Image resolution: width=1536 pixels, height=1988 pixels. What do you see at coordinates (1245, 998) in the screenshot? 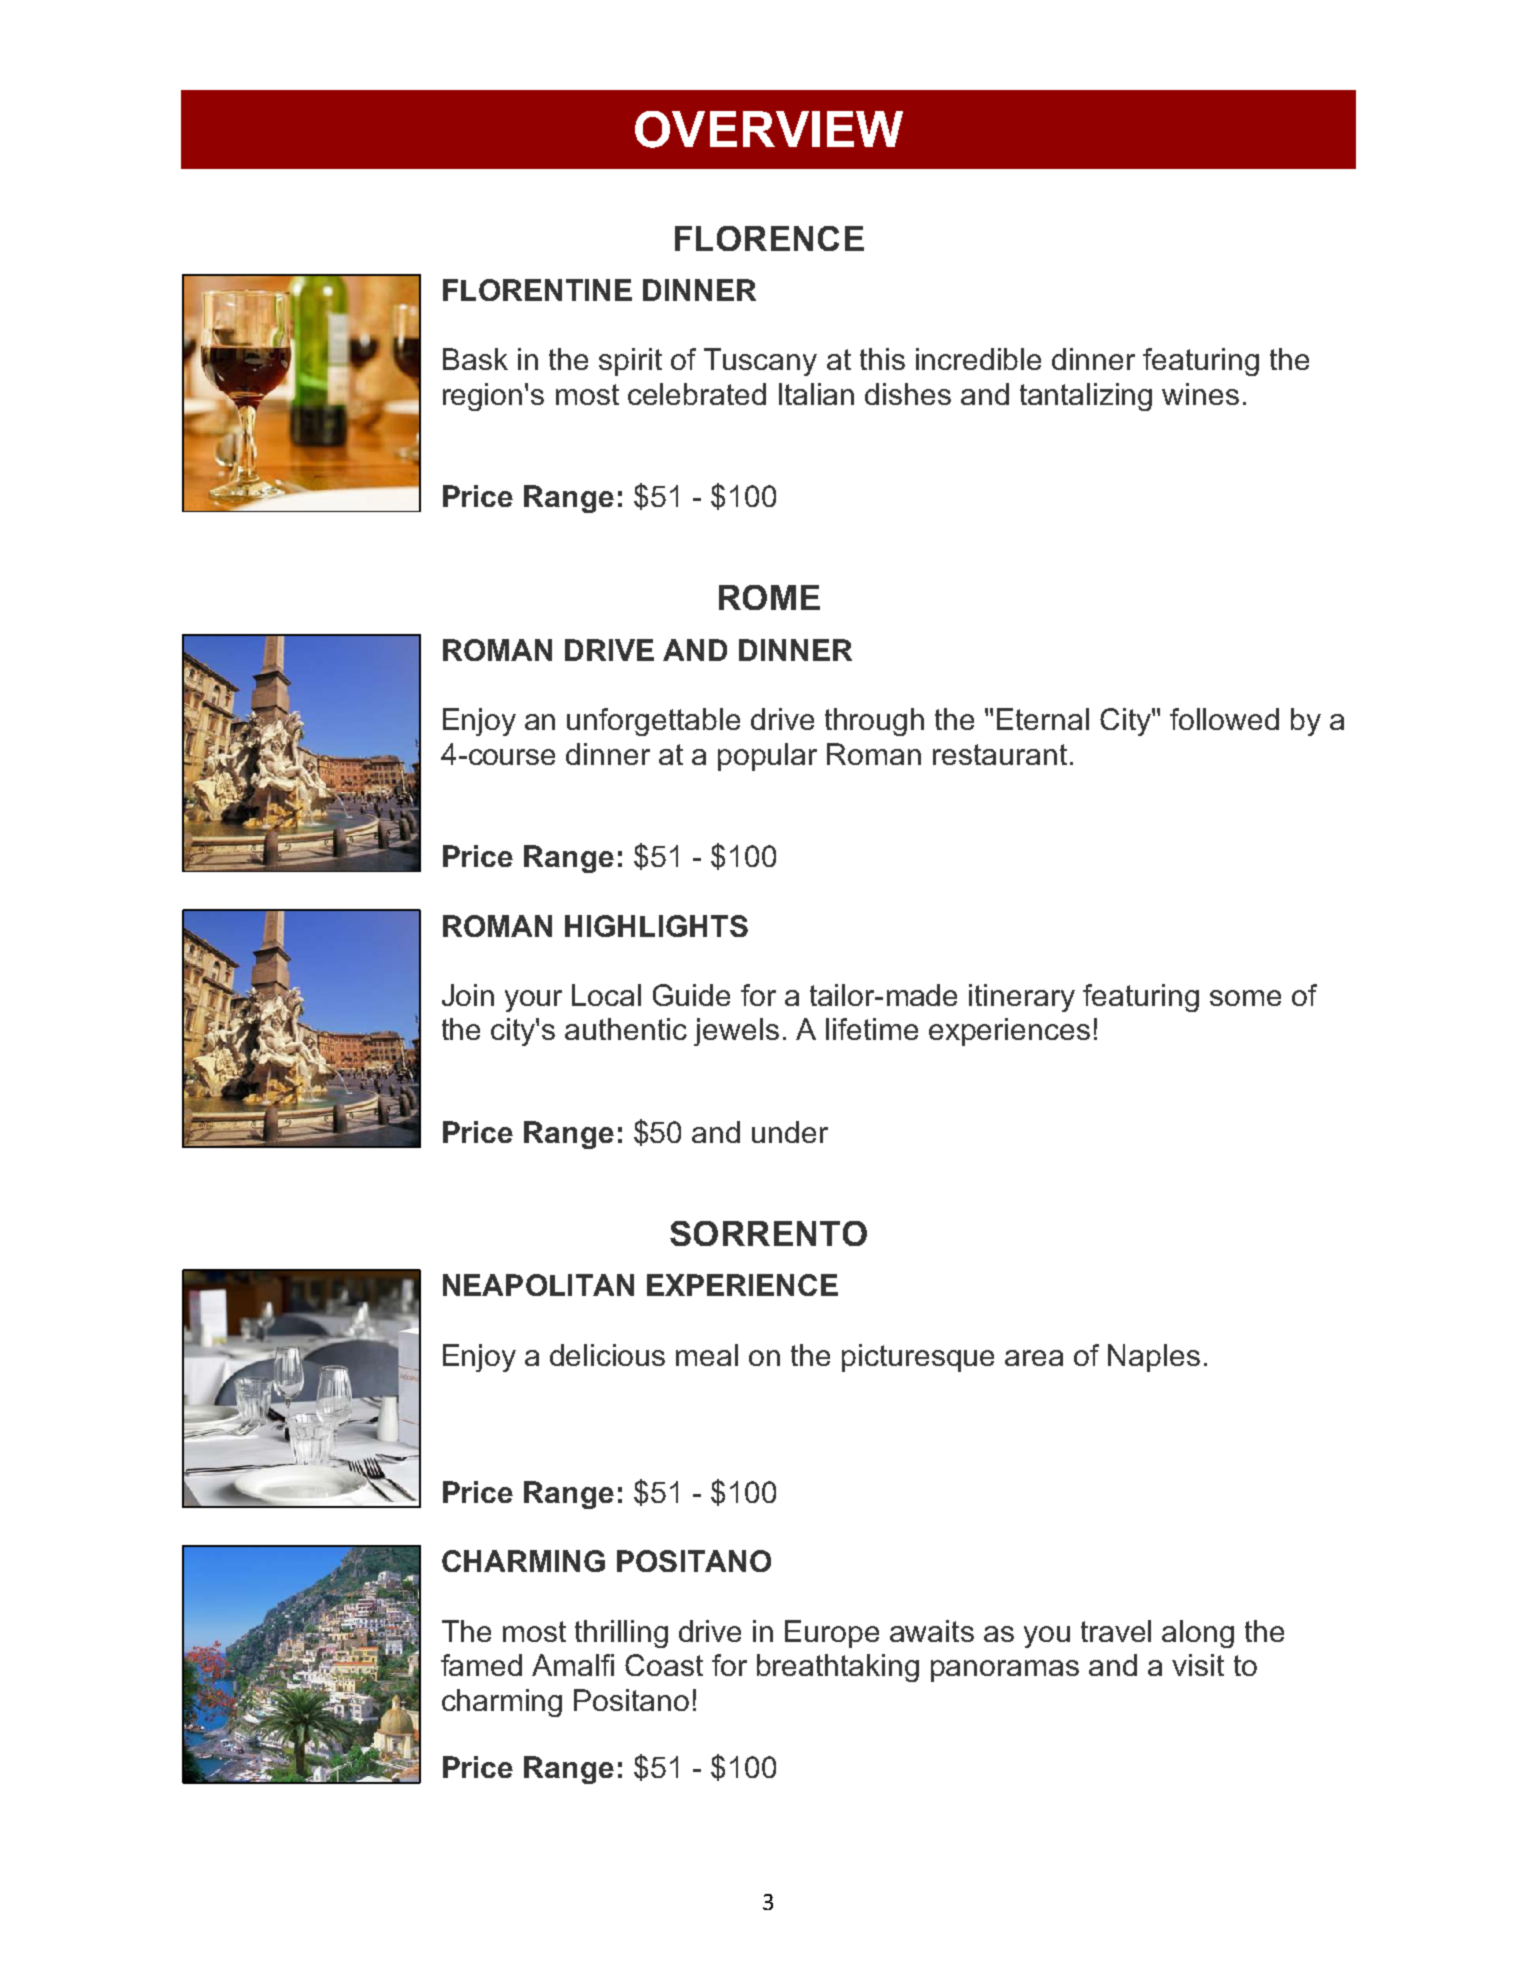
I see `some` at bounding box center [1245, 998].
